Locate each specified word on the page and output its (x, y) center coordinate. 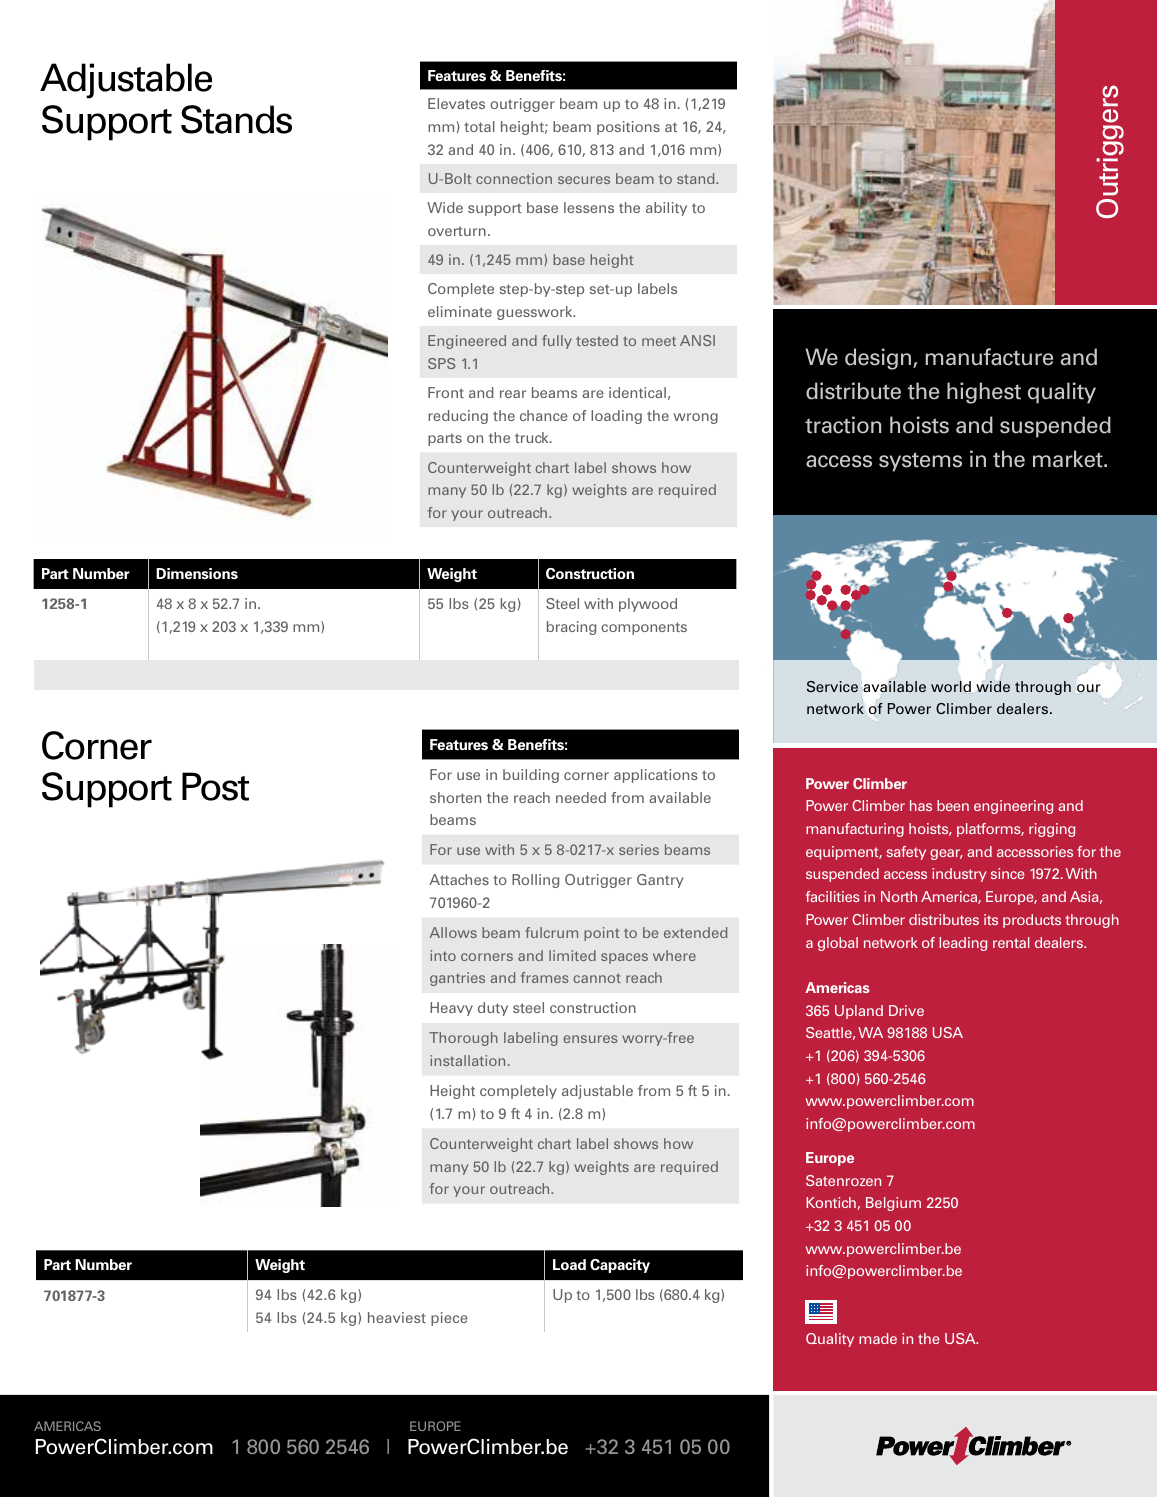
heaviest (397, 1317)
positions (628, 128)
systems (920, 462)
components (644, 628)
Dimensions (197, 573)
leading (963, 944)
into (443, 955)
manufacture (989, 357)
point (601, 934)
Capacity (620, 1266)
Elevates (456, 103)
